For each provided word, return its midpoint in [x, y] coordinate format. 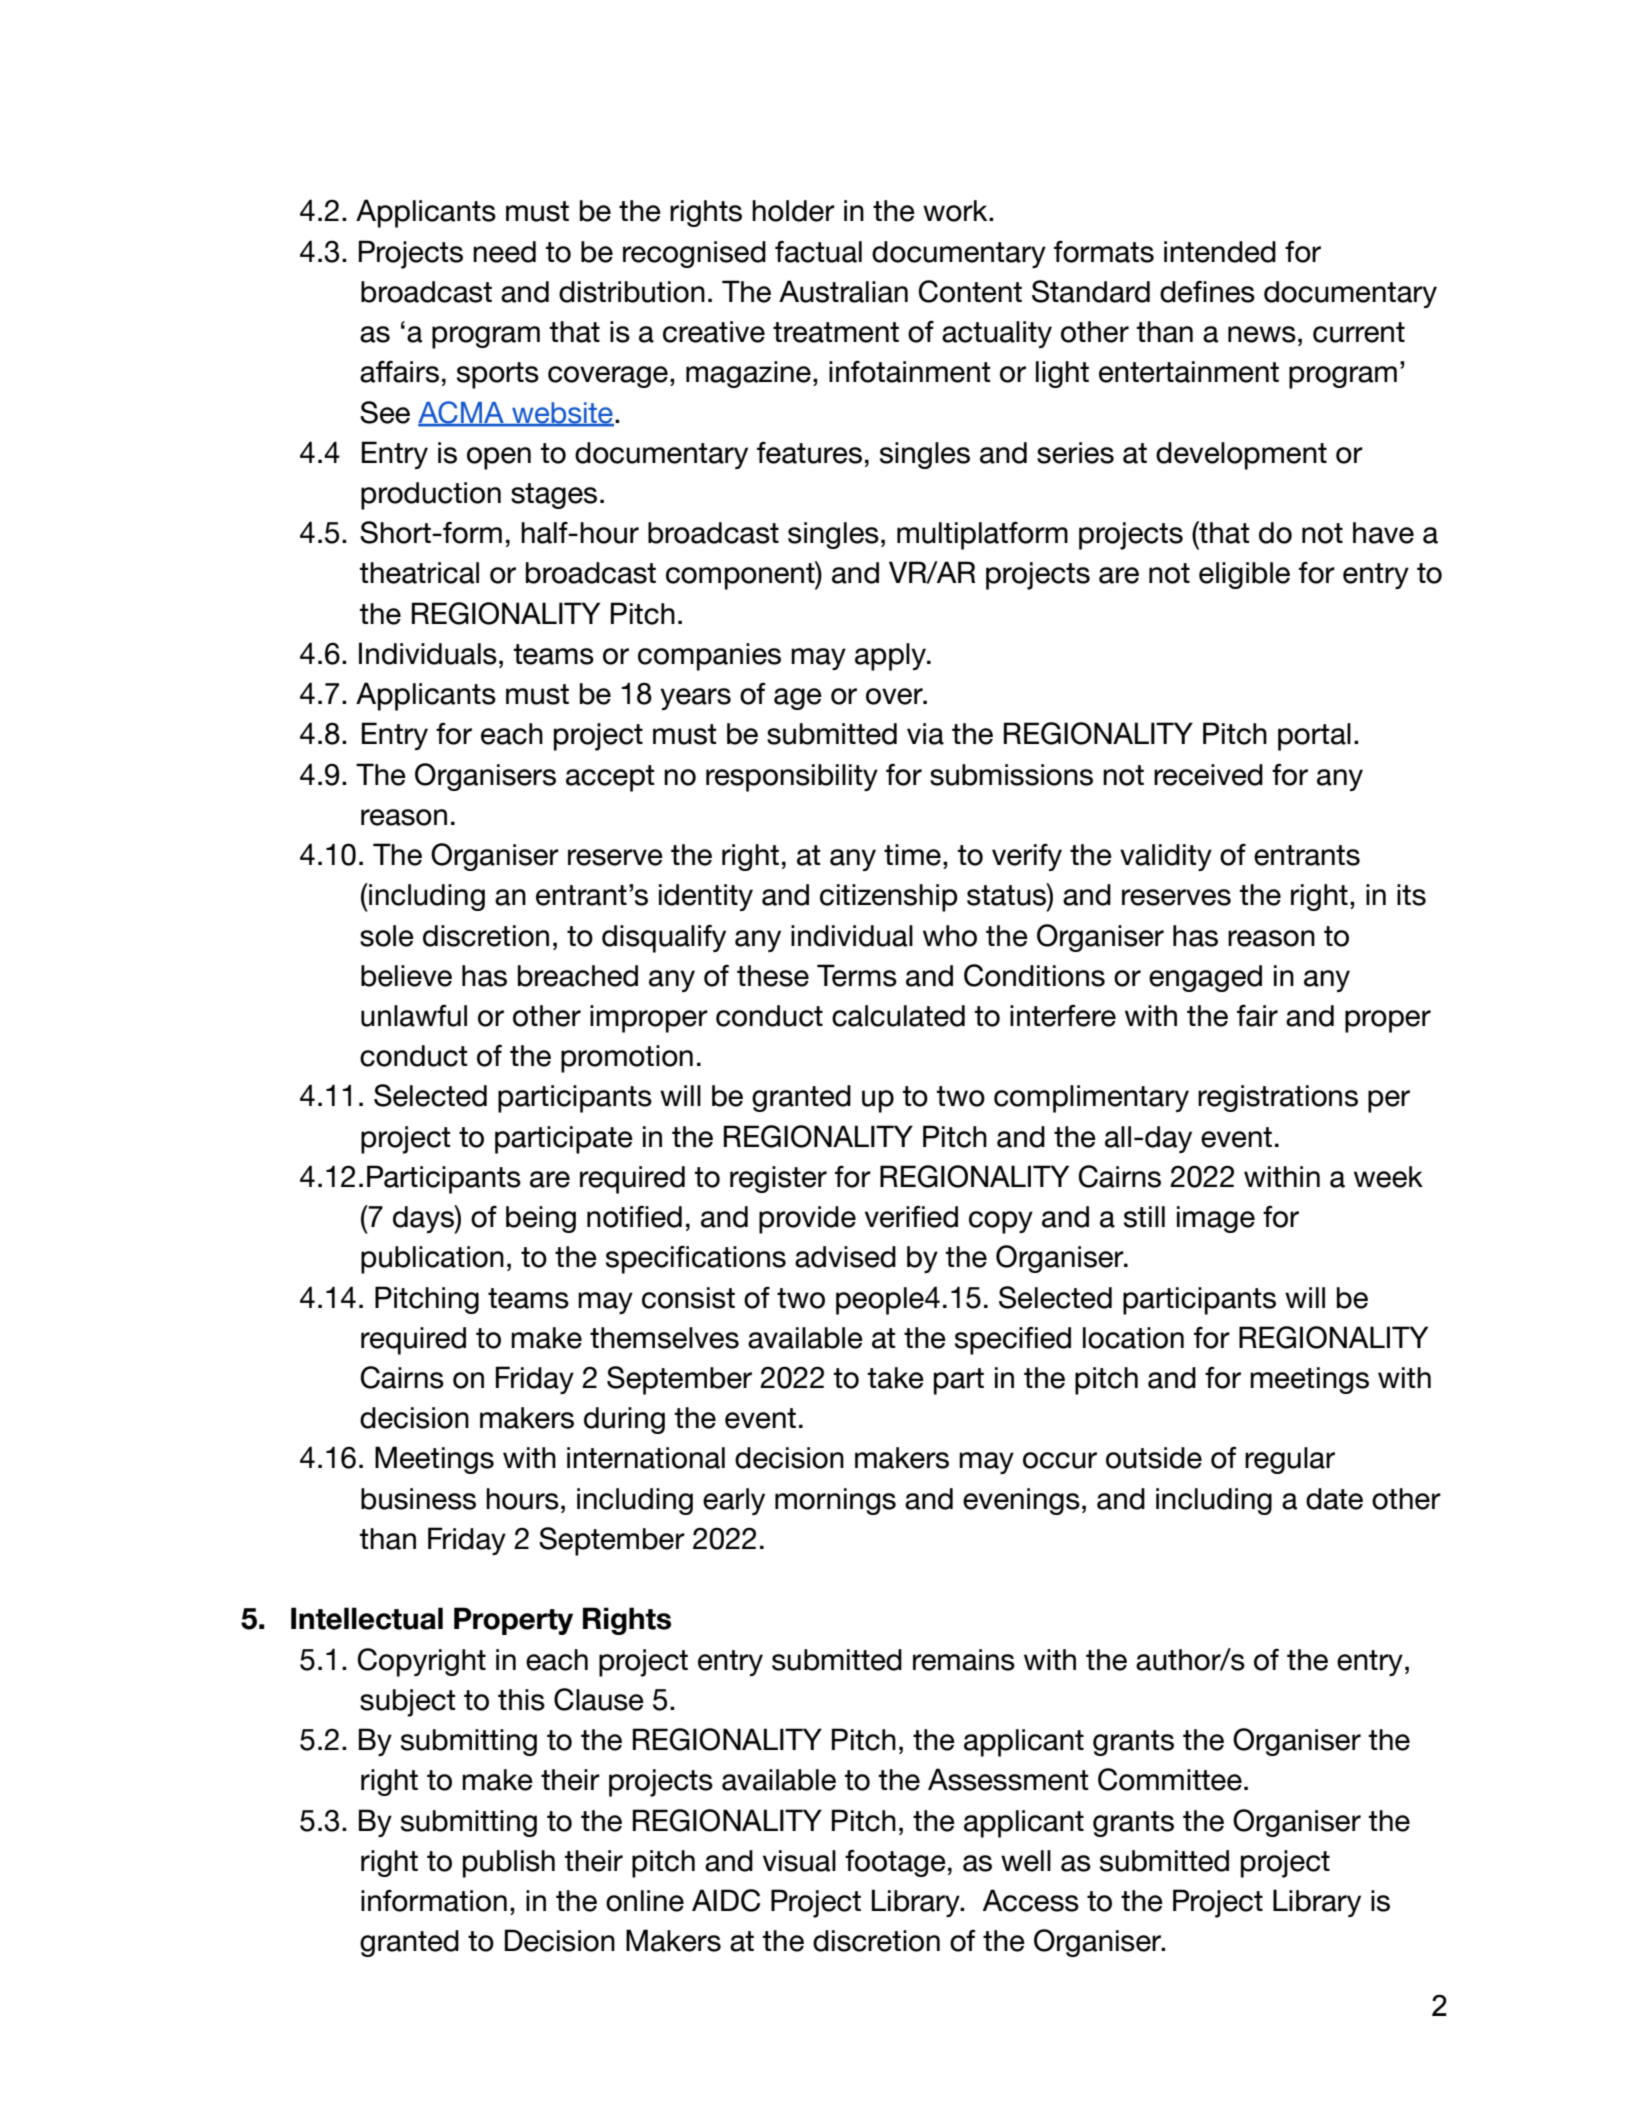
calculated [898, 1016]
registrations [1278, 1098]
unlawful [414, 1016]
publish [509, 1864]
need [504, 252]
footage [895, 1863]
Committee [1170, 1779]
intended [1220, 252]
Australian [843, 291]
